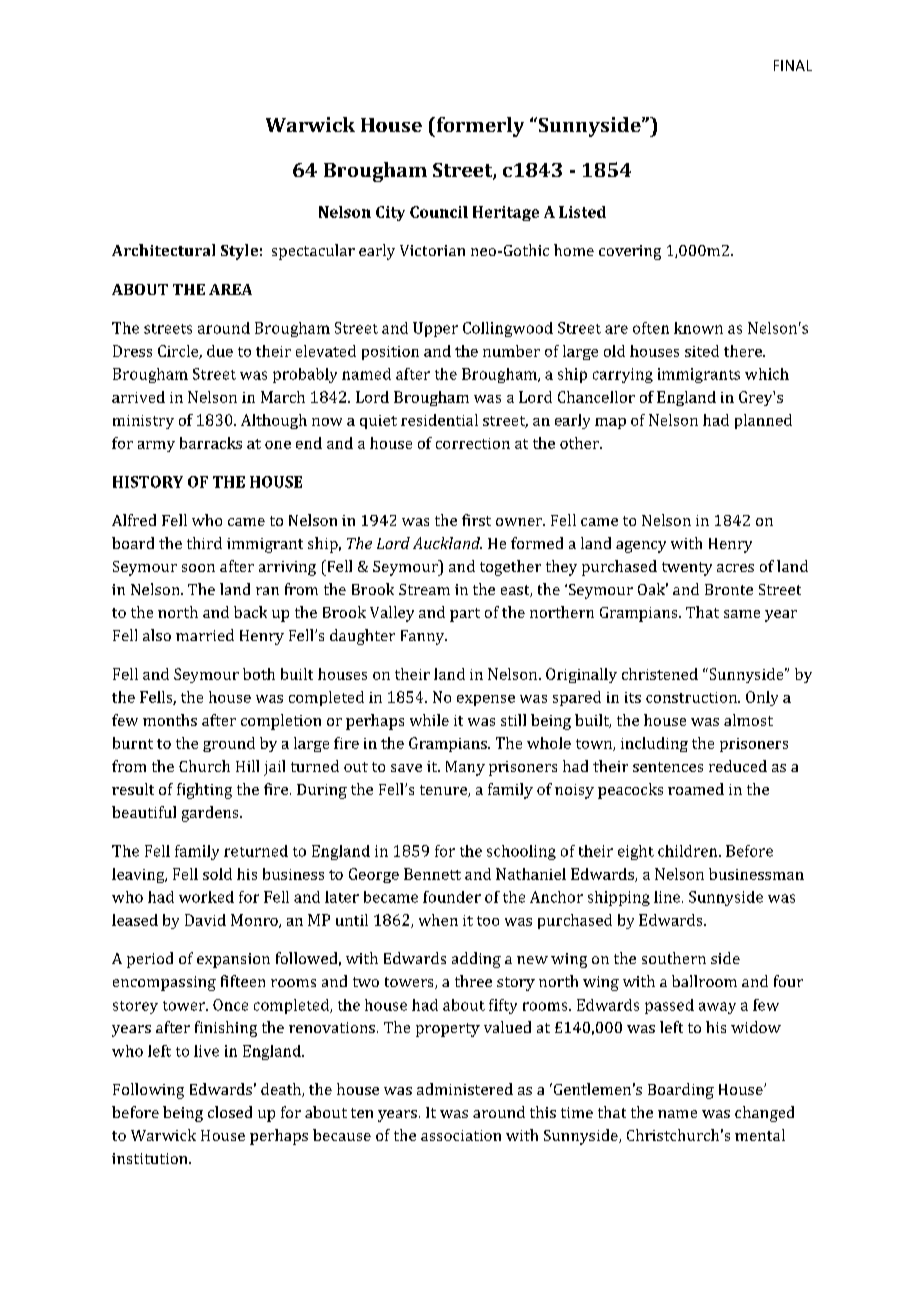  What do you see at coordinates (163, 250) in the screenshot?
I see `Architectural` at bounding box center [163, 250].
